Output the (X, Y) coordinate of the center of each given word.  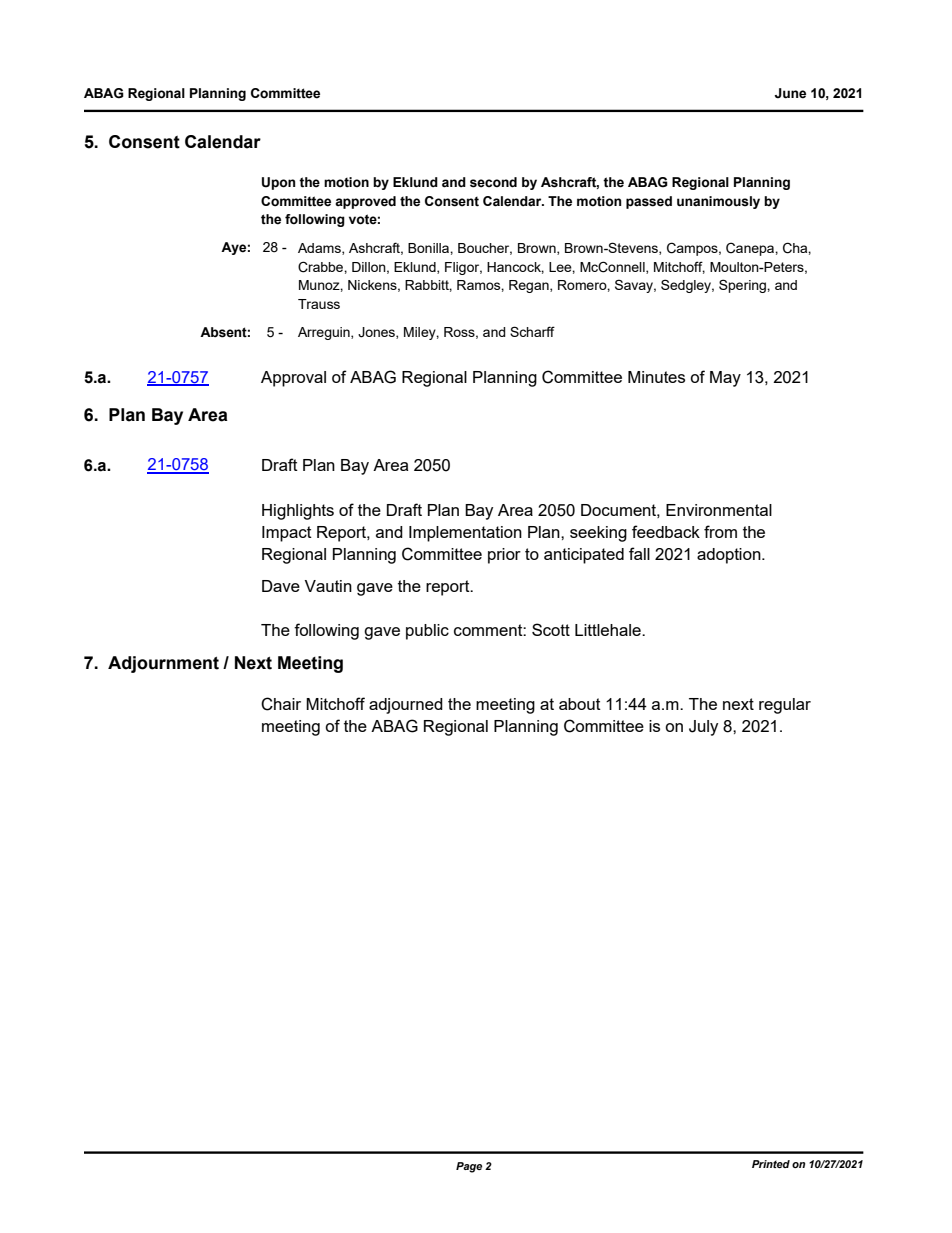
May (725, 379)
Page (469, 1167)
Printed (771, 1164)
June (790, 93)
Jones (377, 333)
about (580, 704)
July (703, 728)
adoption (730, 556)
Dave (281, 586)
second (493, 182)
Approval (293, 379)
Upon (278, 183)
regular (785, 706)
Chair (281, 704)
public (427, 632)
